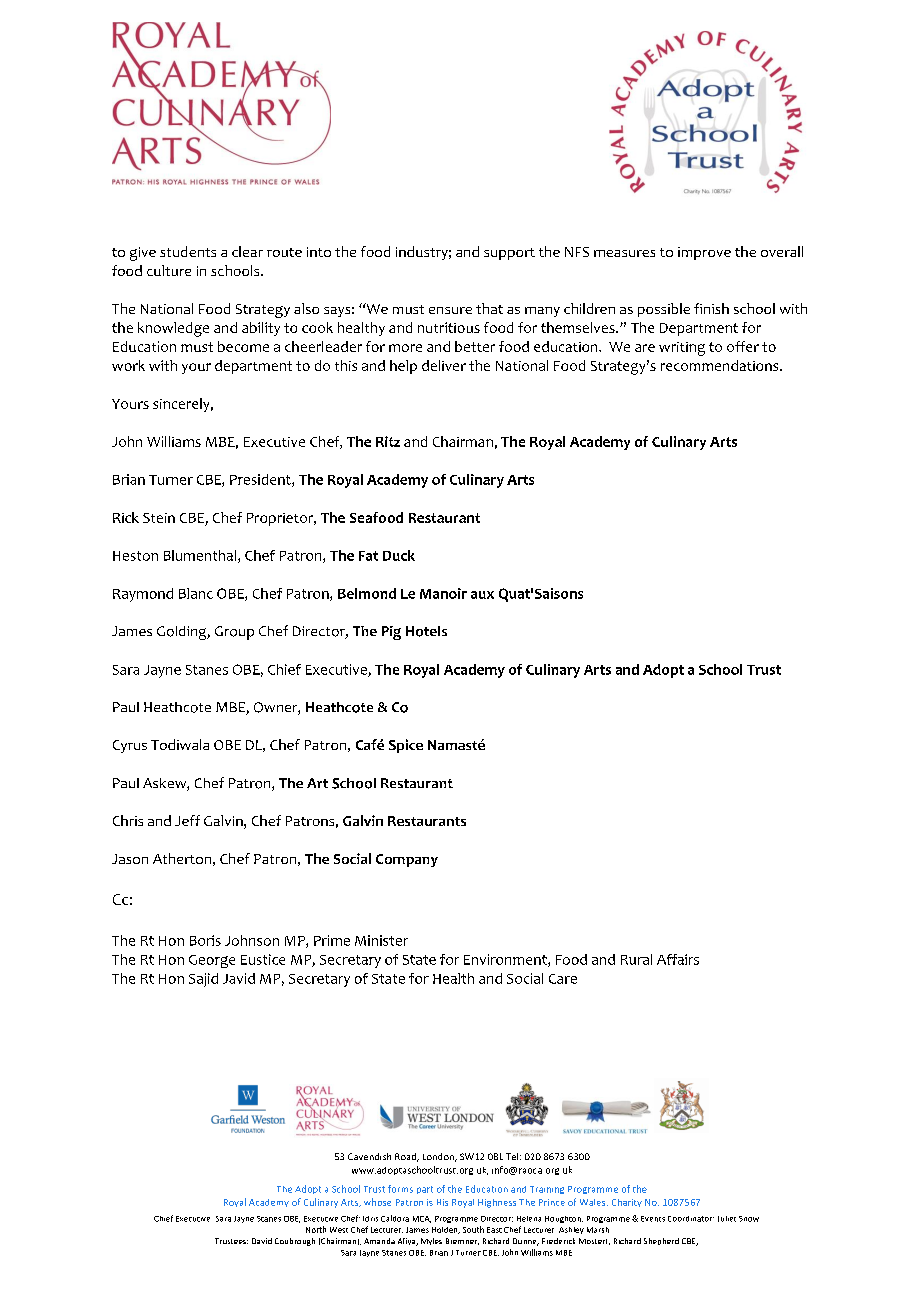  I want to click on Holden, so click(446, 1230).
